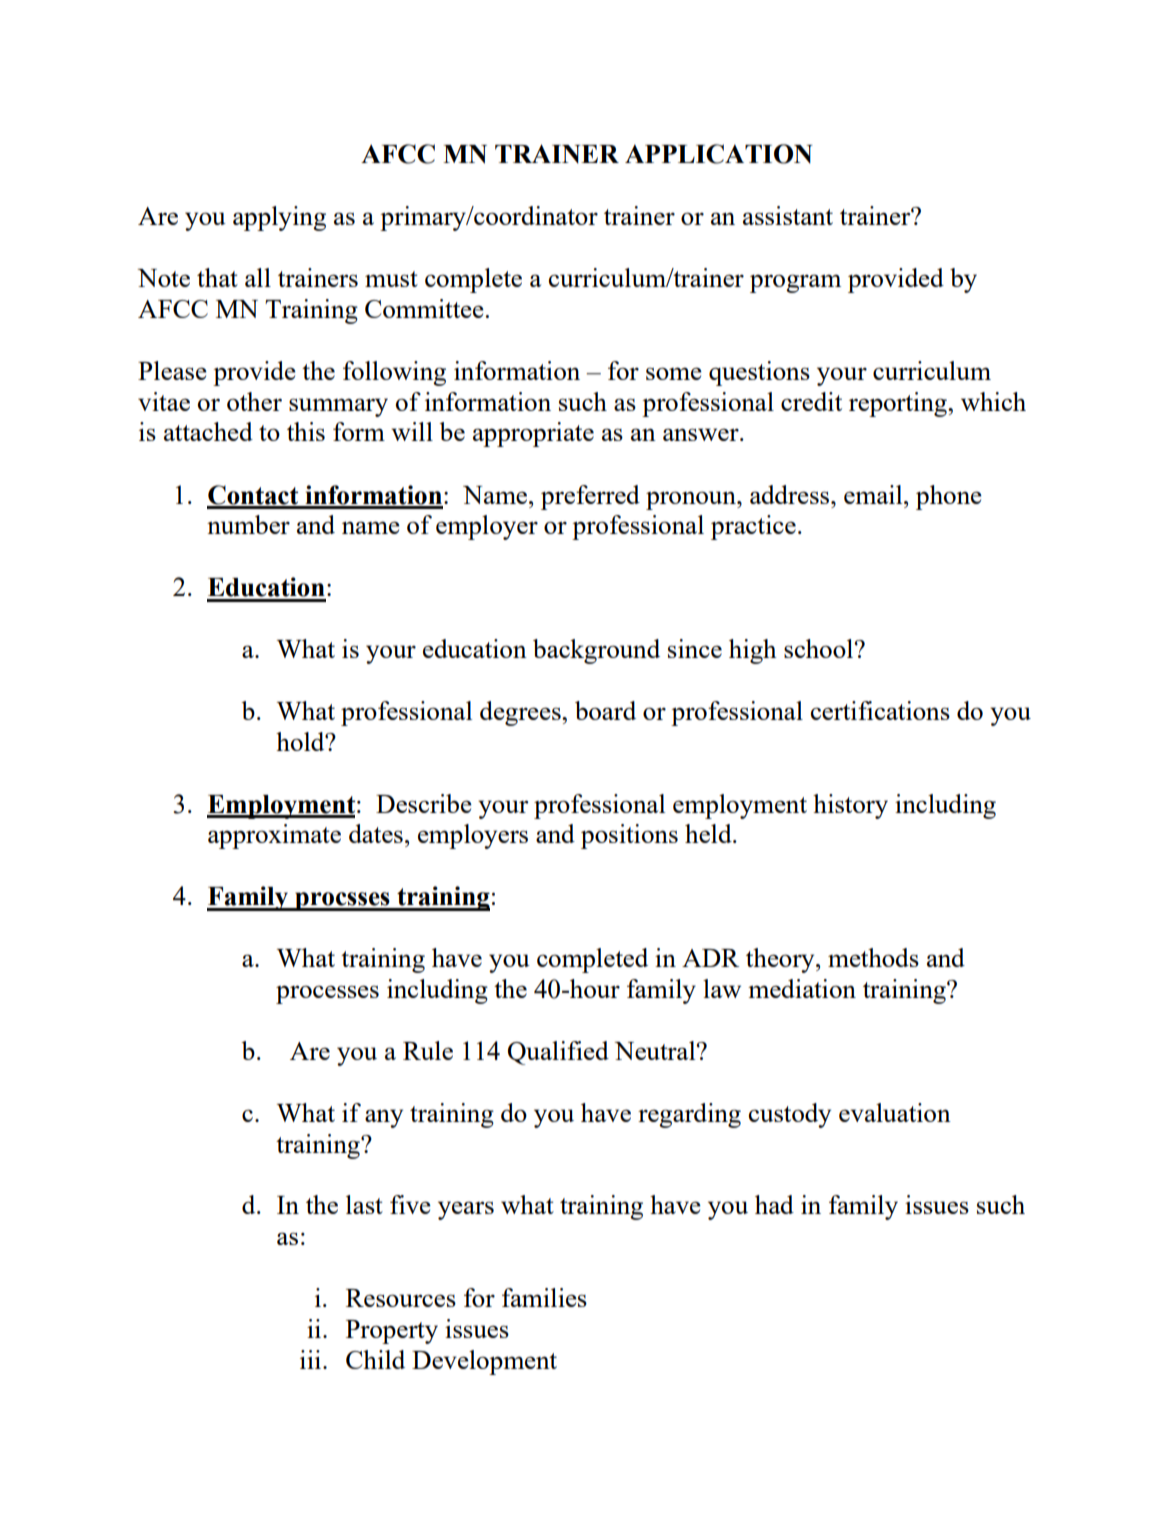  I want to click on families, so click(544, 1297).
